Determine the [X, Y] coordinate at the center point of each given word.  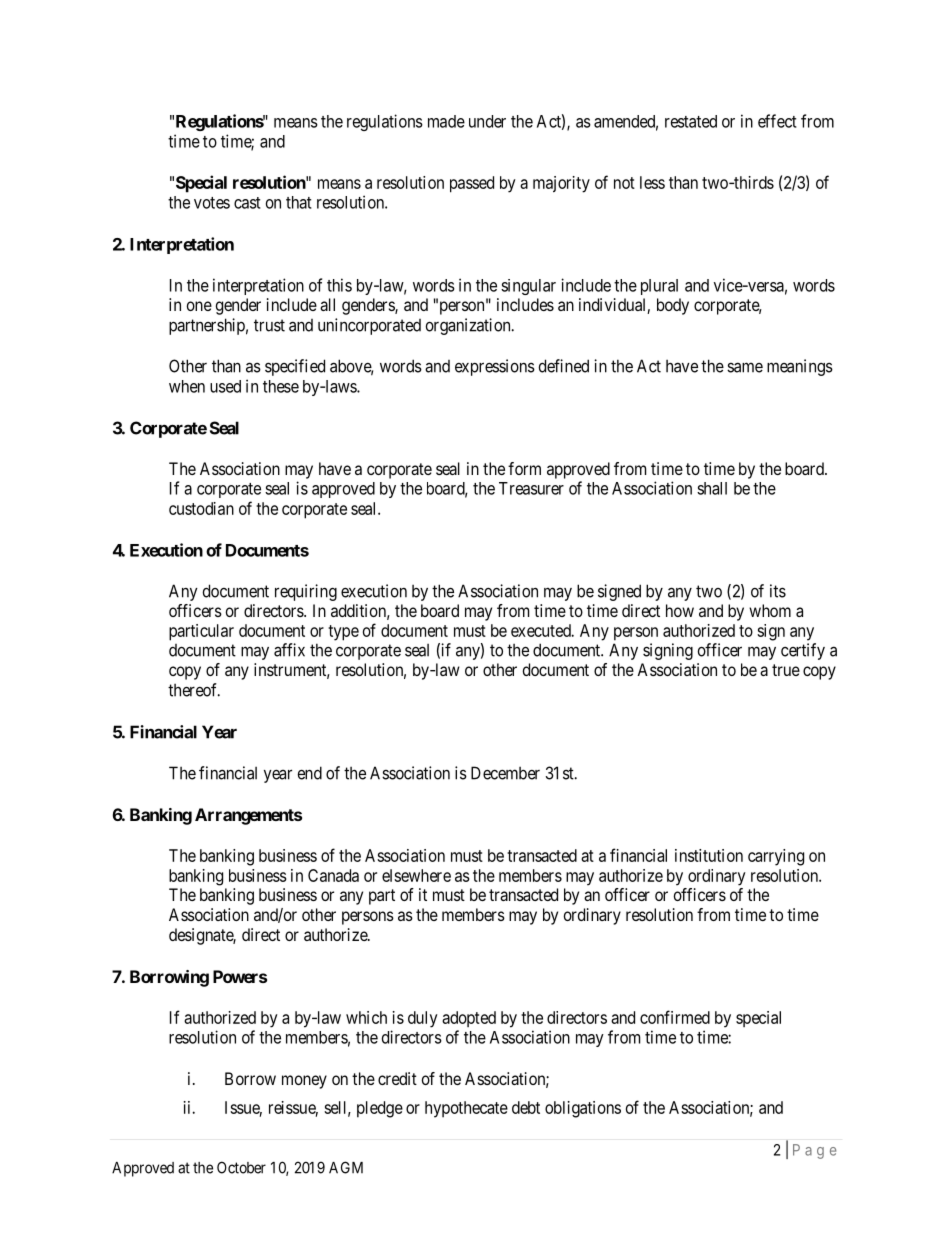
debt [526, 1107]
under [487, 121]
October [241, 1167]
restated [691, 121]
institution [709, 855]
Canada [333, 875]
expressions [495, 367]
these [281, 386]
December [505, 773]
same [745, 367]
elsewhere [416, 875]
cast [247, 203]
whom [770, 610]
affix [289, 650]
